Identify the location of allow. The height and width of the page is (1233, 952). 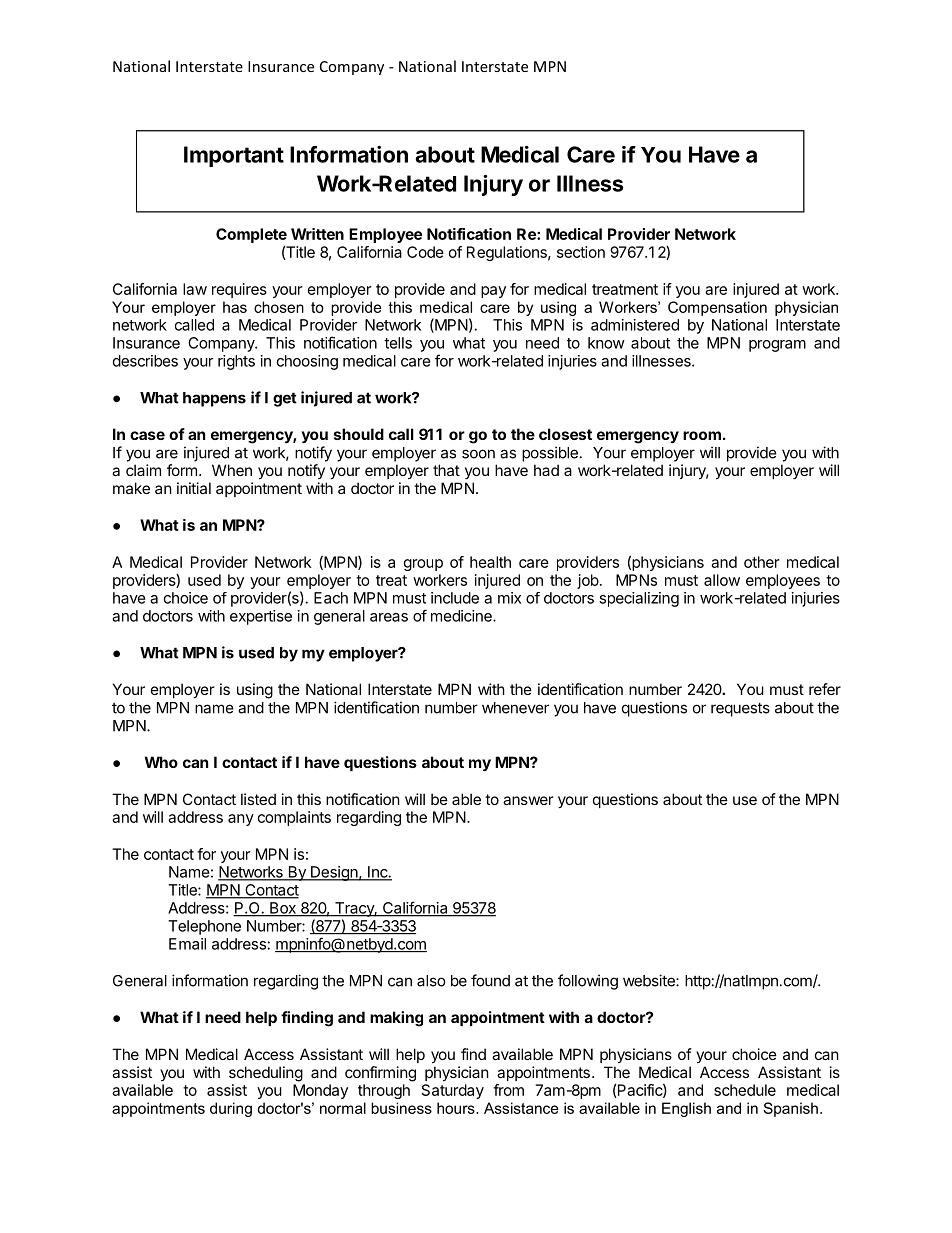
(722, 580).
